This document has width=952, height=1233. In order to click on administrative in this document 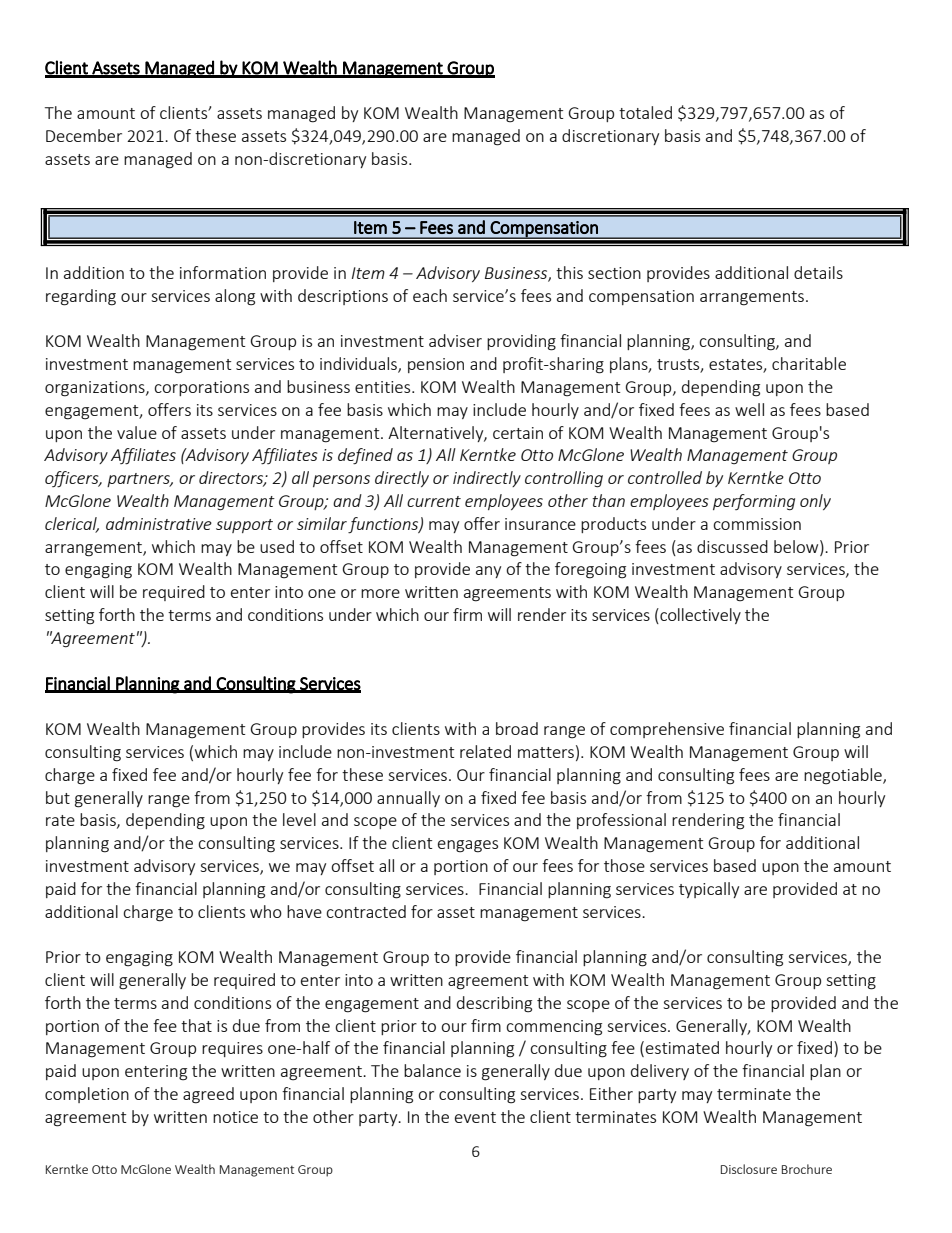, I will do `click(159, 523)`.
